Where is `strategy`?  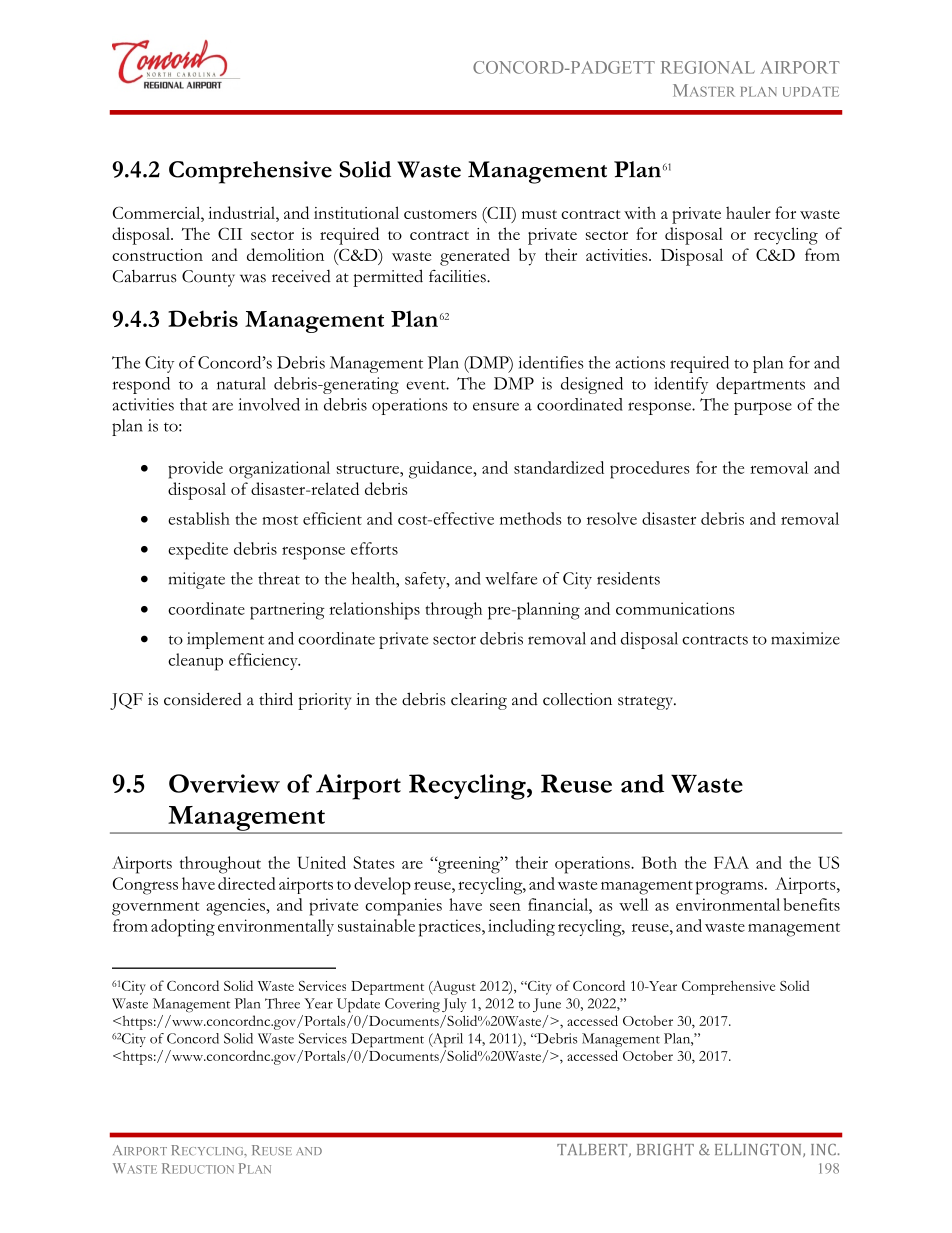
strategy is located at coordinates (646, 703).
